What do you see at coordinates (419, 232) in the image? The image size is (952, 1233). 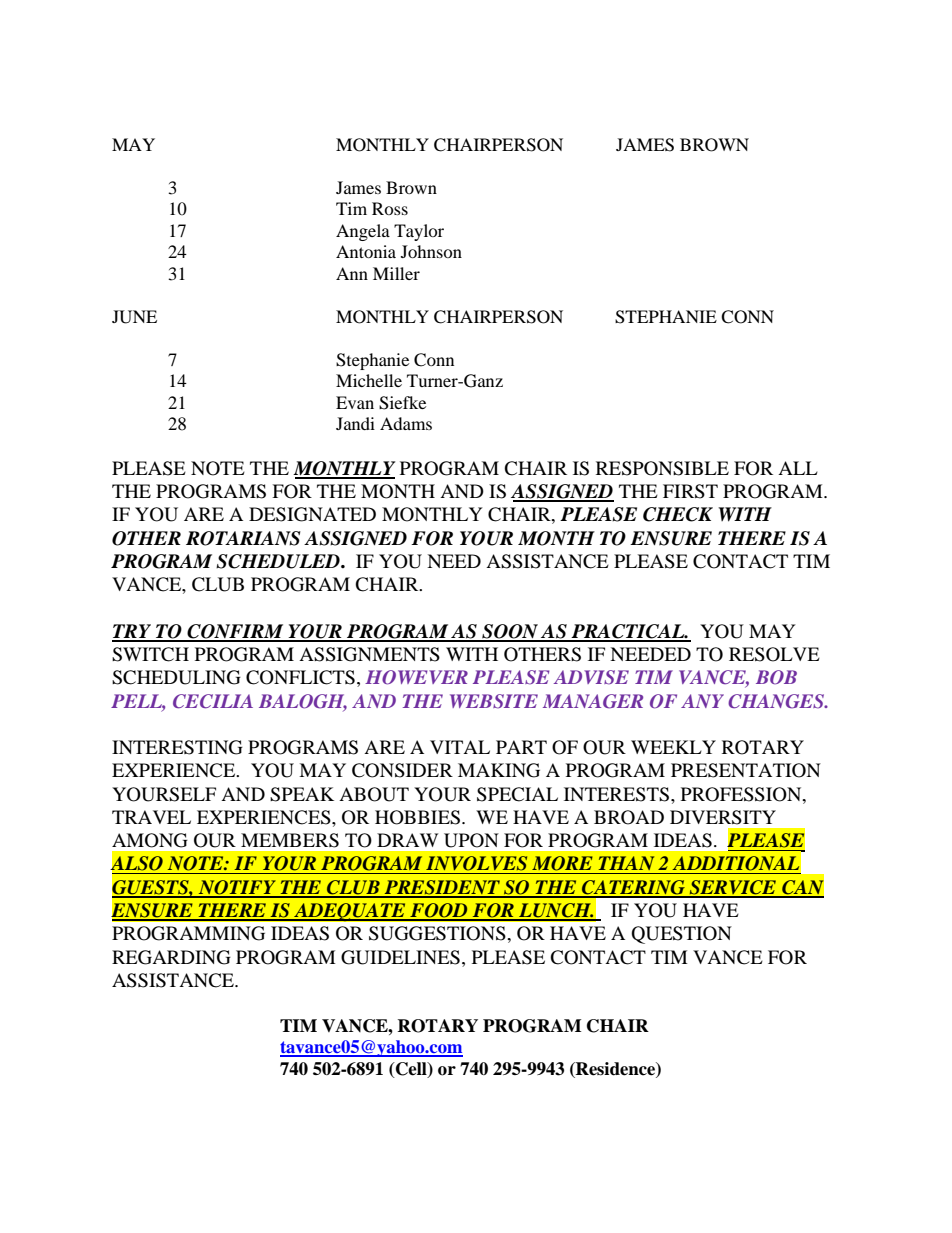 I see `Taylor` at bounding box center [419, 232].
